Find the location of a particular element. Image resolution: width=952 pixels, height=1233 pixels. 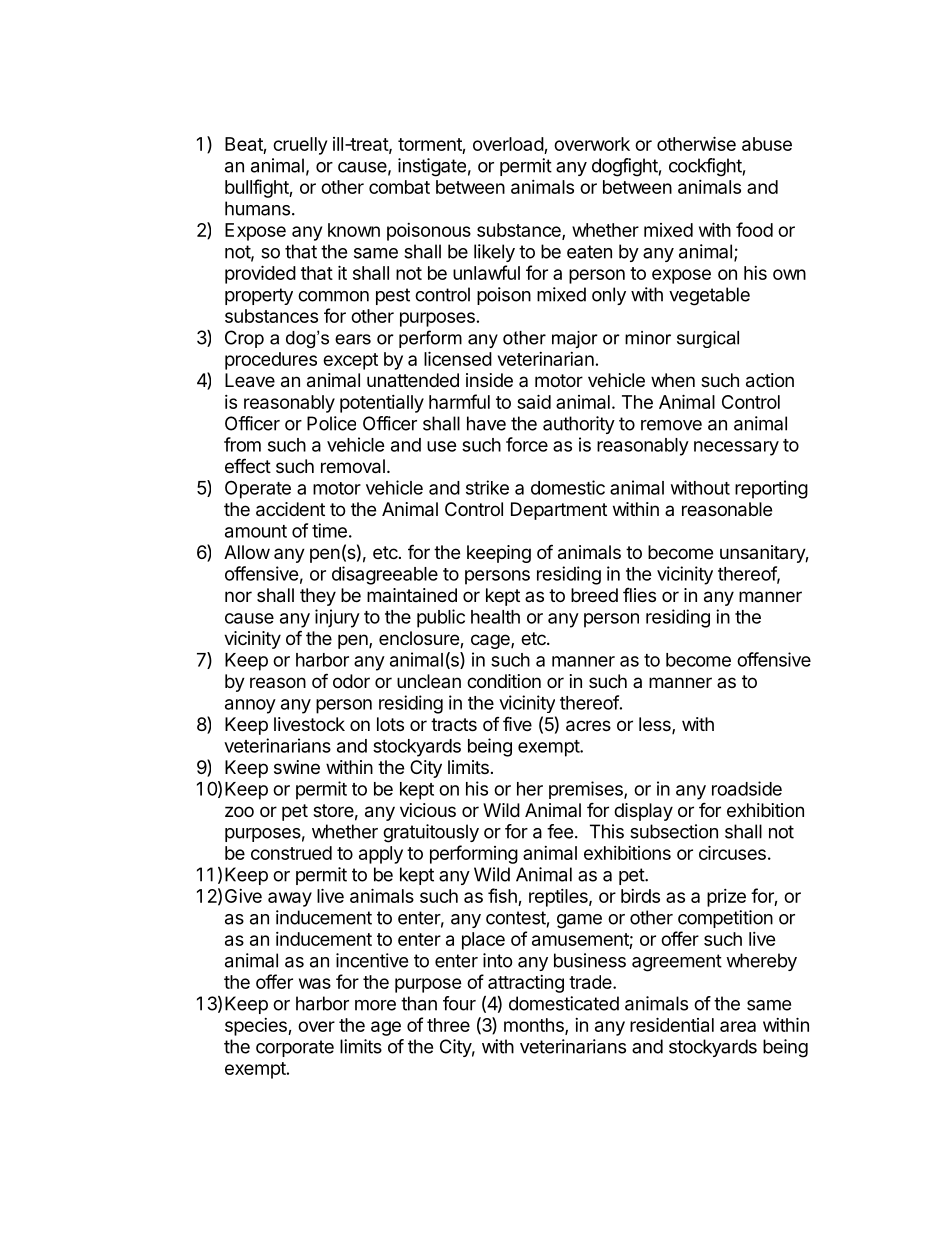

months is located at coordinates (535, 1026).
